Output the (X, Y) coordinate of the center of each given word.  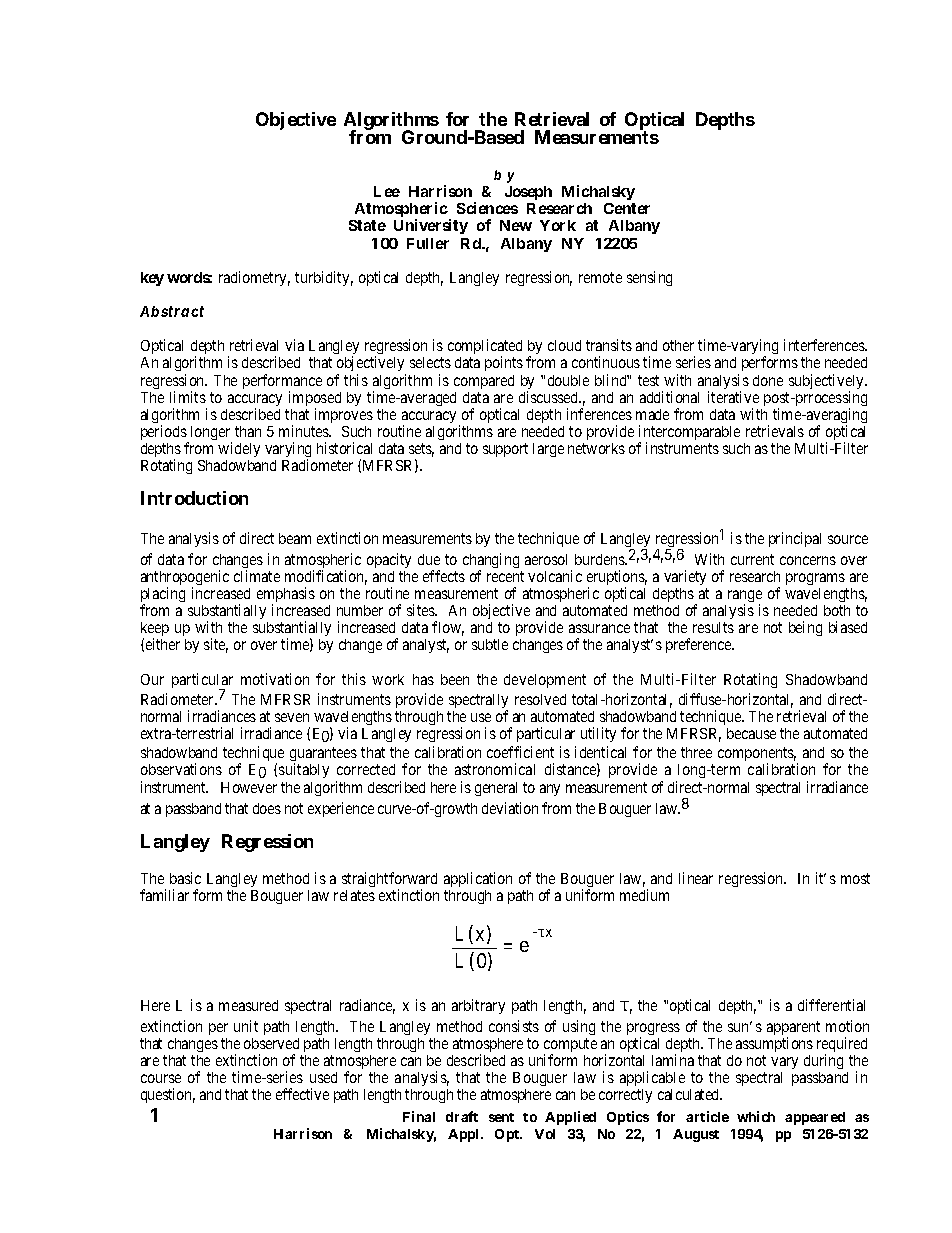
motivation (275, 679)
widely (239, 449)
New (516, 225)
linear (696, 878)
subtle (490, 644)
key (152, 279)
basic (185, 878)
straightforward (389, 881)
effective (302, 1094)
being (805, 628)
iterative (733, 397)
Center (627, 208)
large (548, 450)
